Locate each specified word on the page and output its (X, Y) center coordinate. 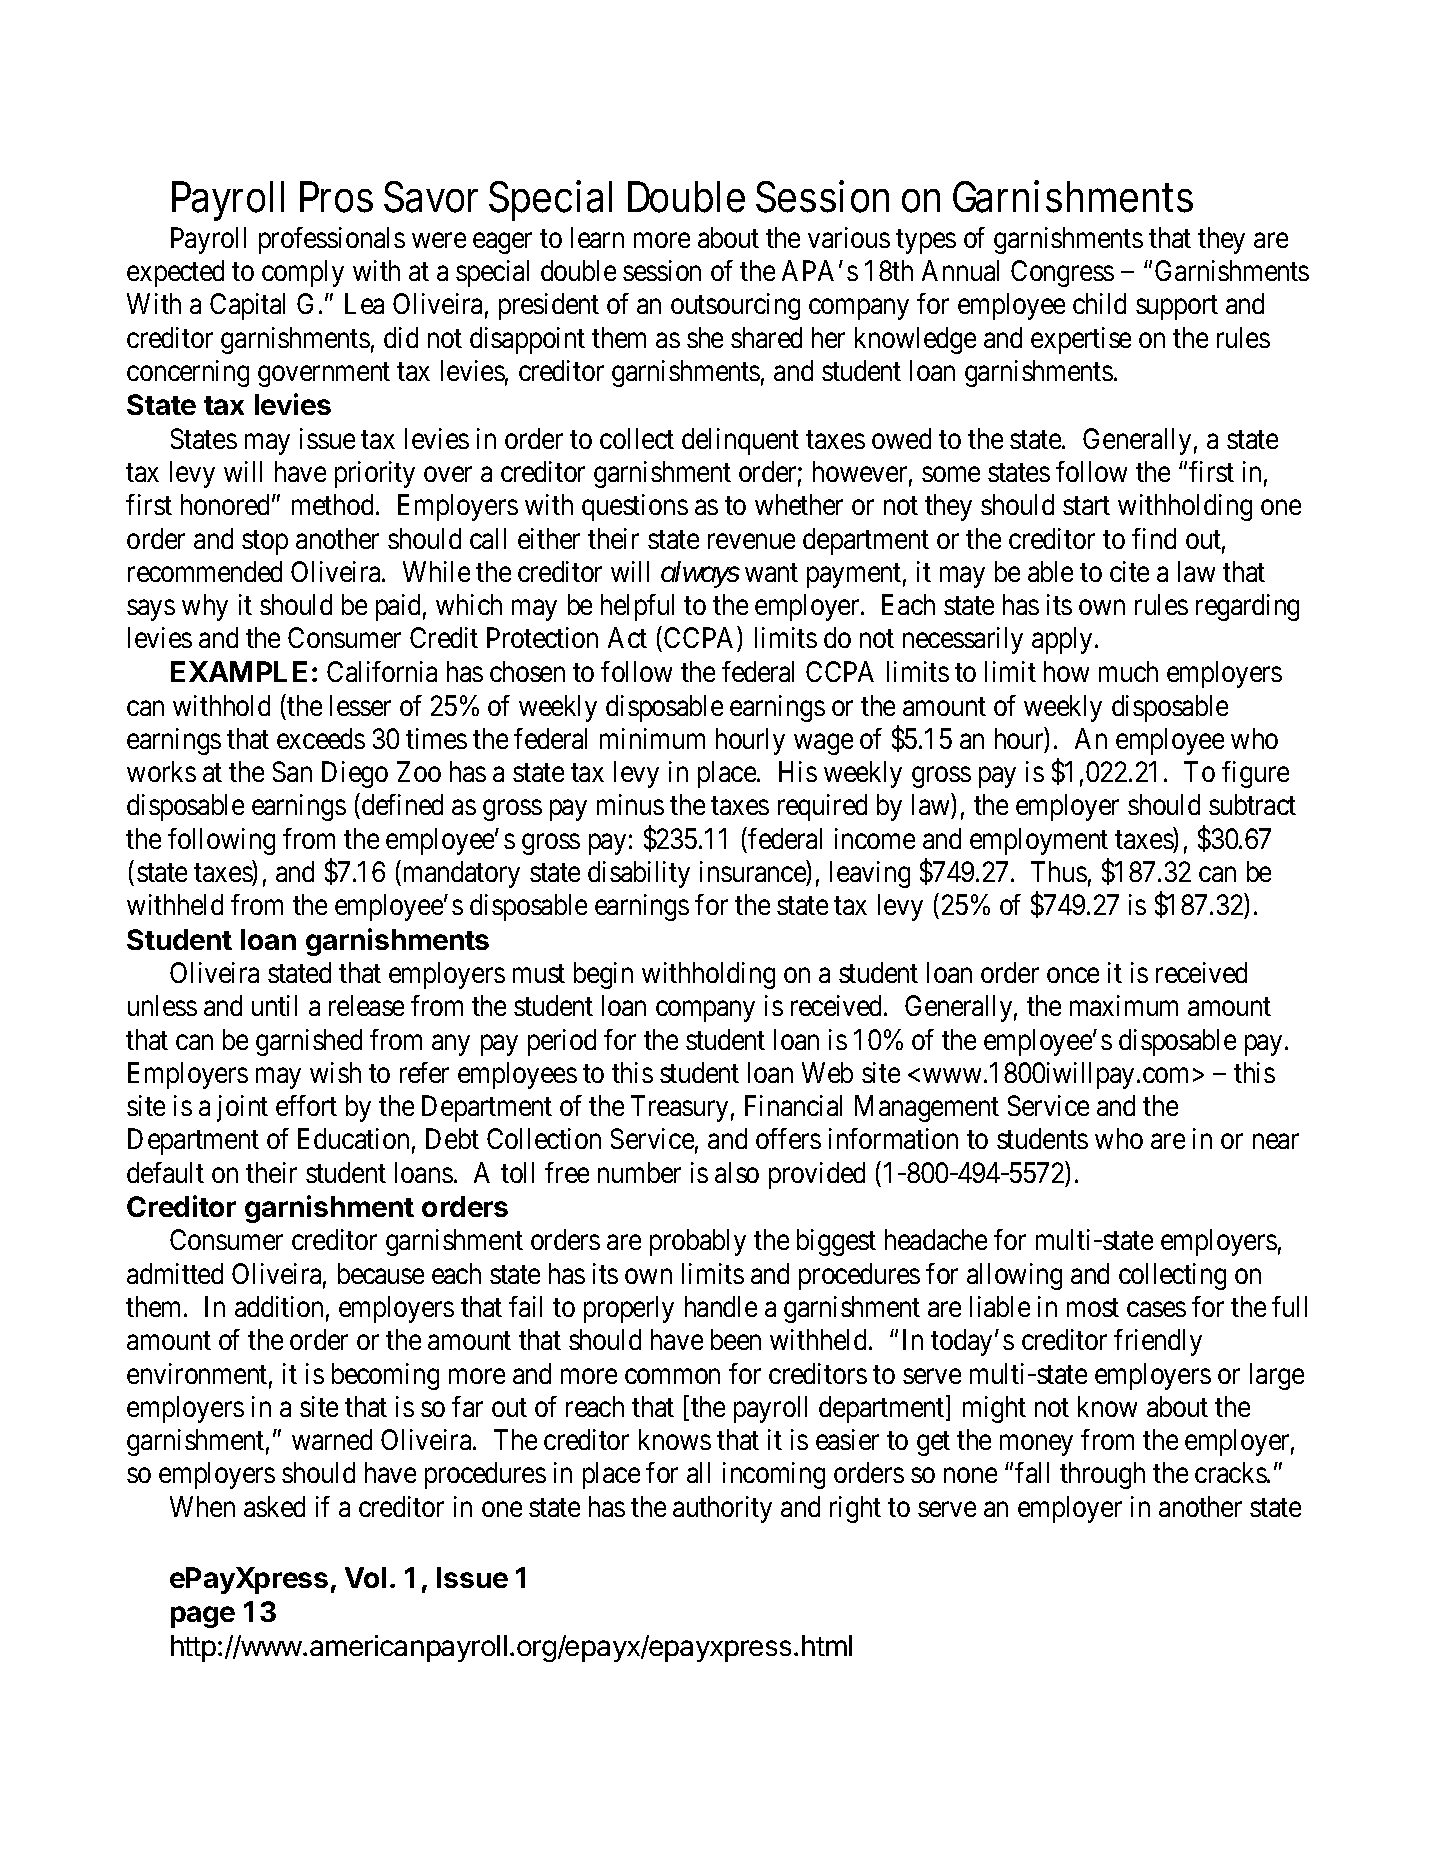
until (274, 1005)
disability (639, 874)
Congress (1062, 273)
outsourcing (735, 306)
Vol (365, 1577)
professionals (332, 240)
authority (722, 1509)
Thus (1059, 871)
